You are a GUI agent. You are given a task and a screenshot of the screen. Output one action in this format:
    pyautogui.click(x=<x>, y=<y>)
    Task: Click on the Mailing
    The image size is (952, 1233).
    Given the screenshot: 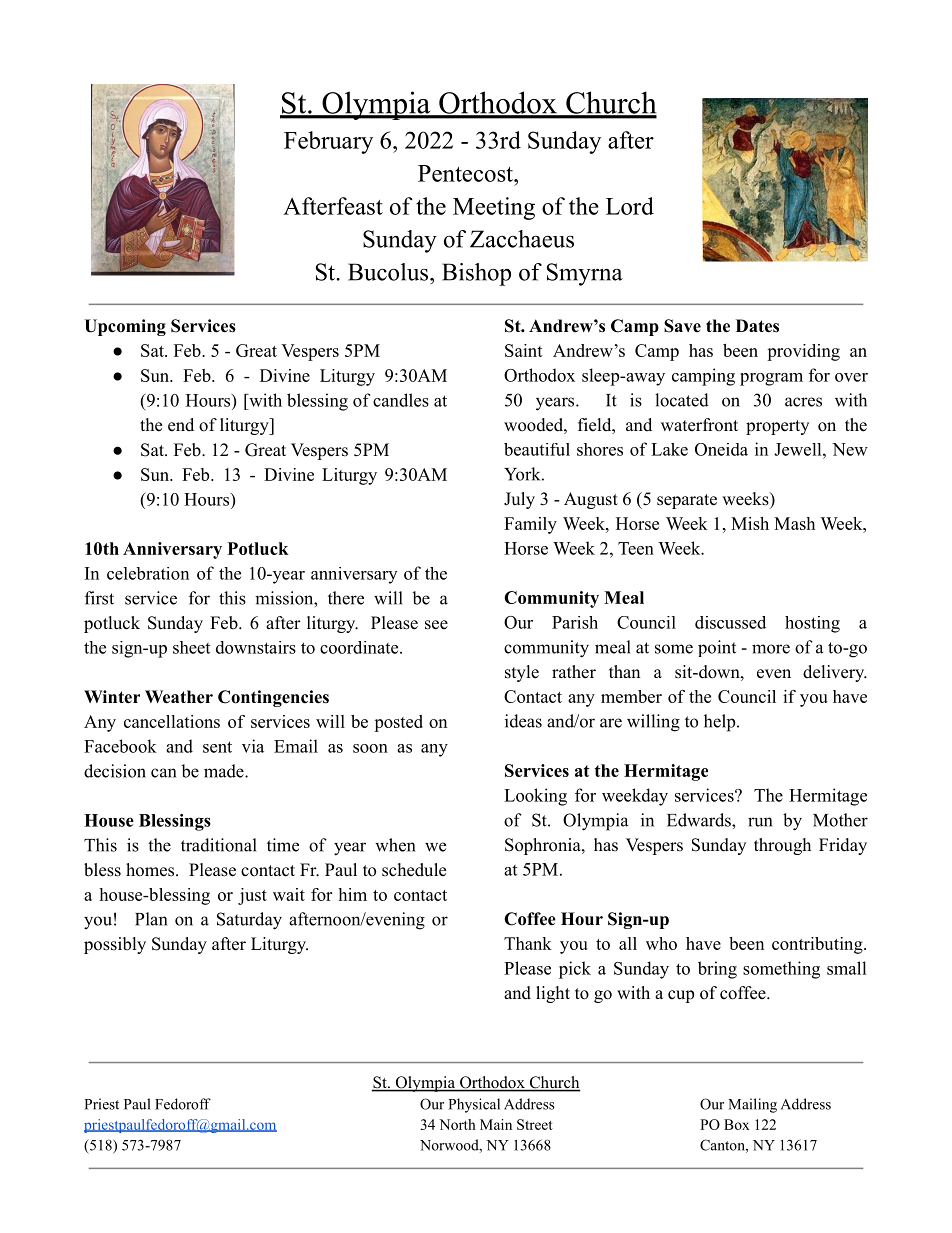 What is the action you would take?
    pyautogui.click(x=752, y=1105)
